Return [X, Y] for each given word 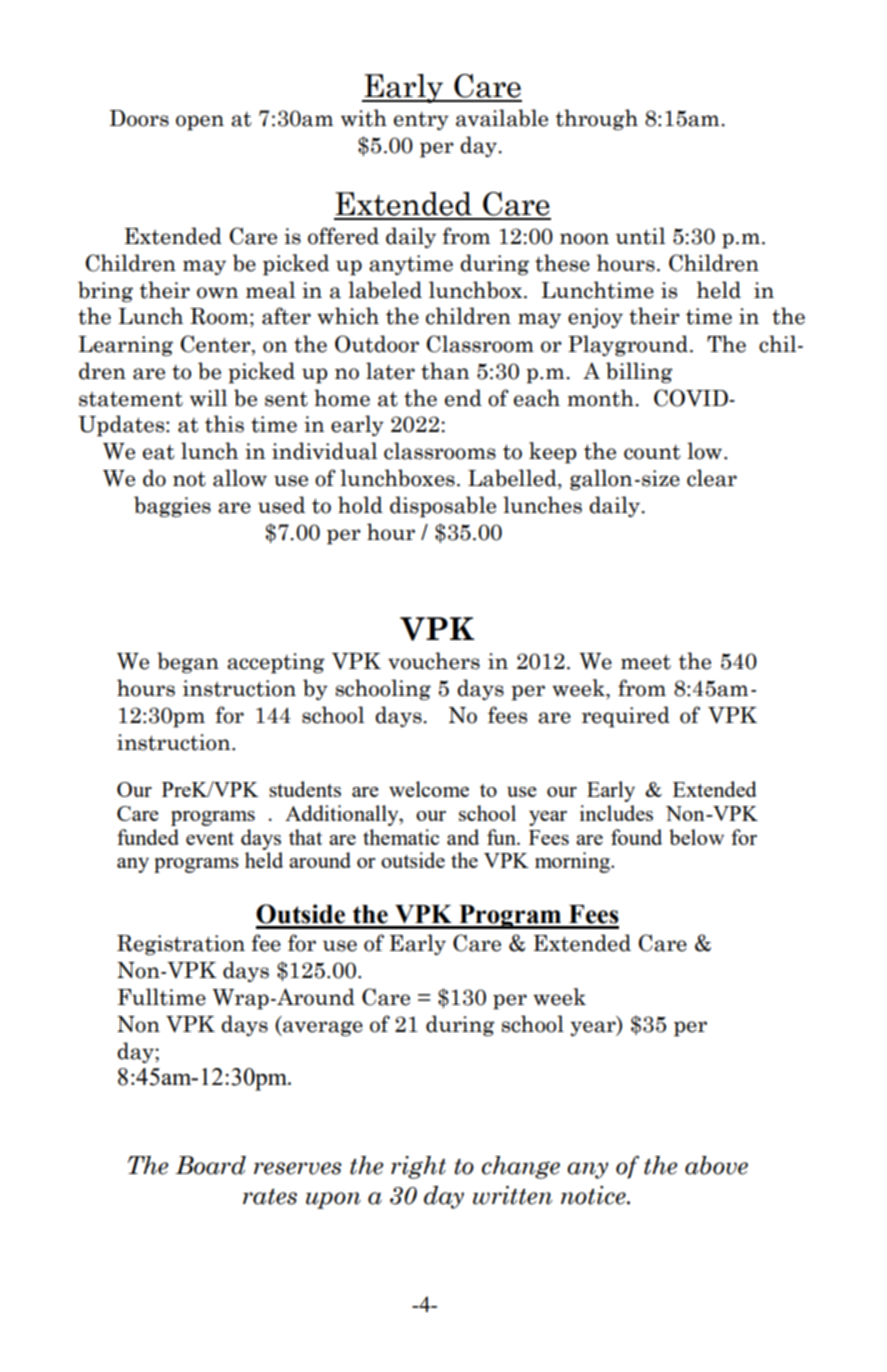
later [390, 371]
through [597, 120]
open [200, 123]
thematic [401, 837]
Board [210, 1165]
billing [639, 373]
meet [646, 662]
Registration [181, 945]
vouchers [434, 661]
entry [421, 121]
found [636, 837]
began [188, 663]
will [208, 397]
